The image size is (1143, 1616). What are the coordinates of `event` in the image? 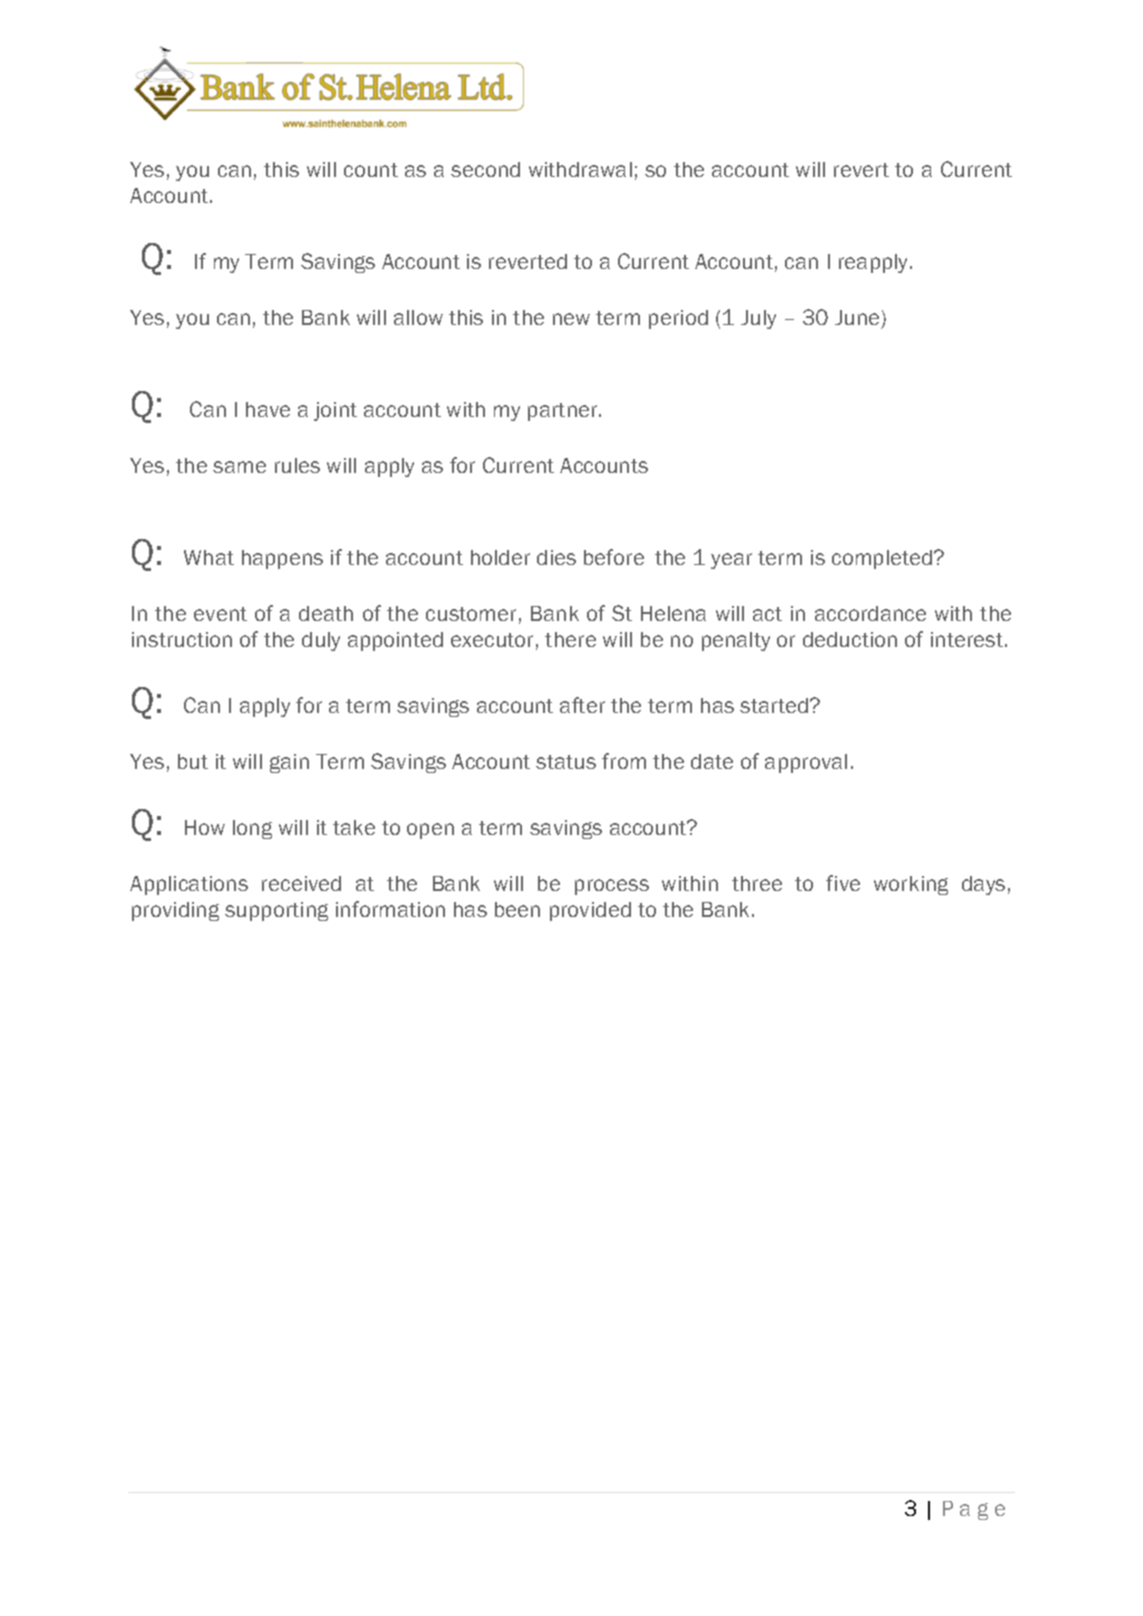 It's located at (220, 614).
